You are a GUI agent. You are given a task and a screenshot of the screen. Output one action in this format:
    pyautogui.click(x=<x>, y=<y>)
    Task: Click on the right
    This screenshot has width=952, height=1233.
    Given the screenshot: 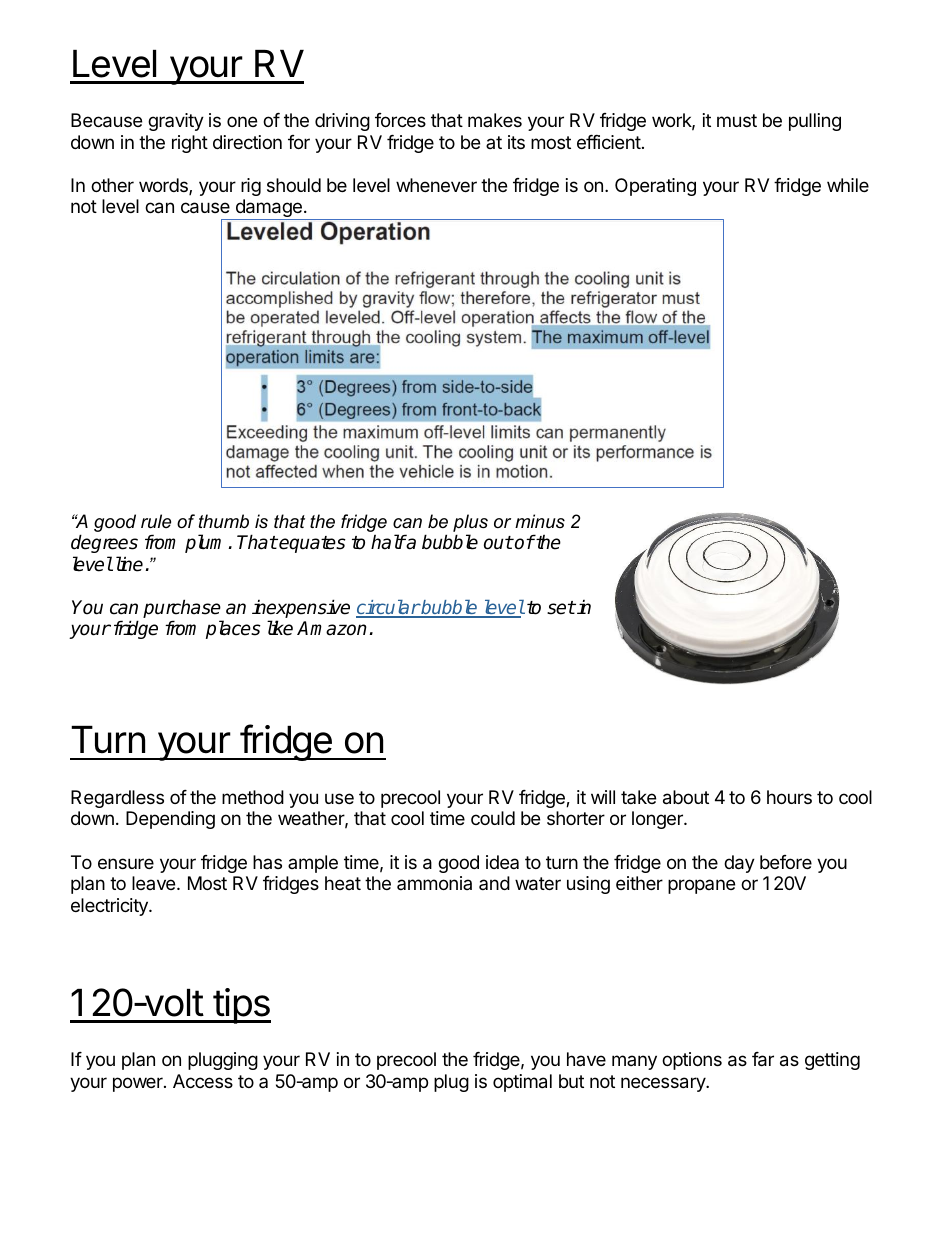 What is the action you would take?
    pyautogui.click(x=190, y=144)
